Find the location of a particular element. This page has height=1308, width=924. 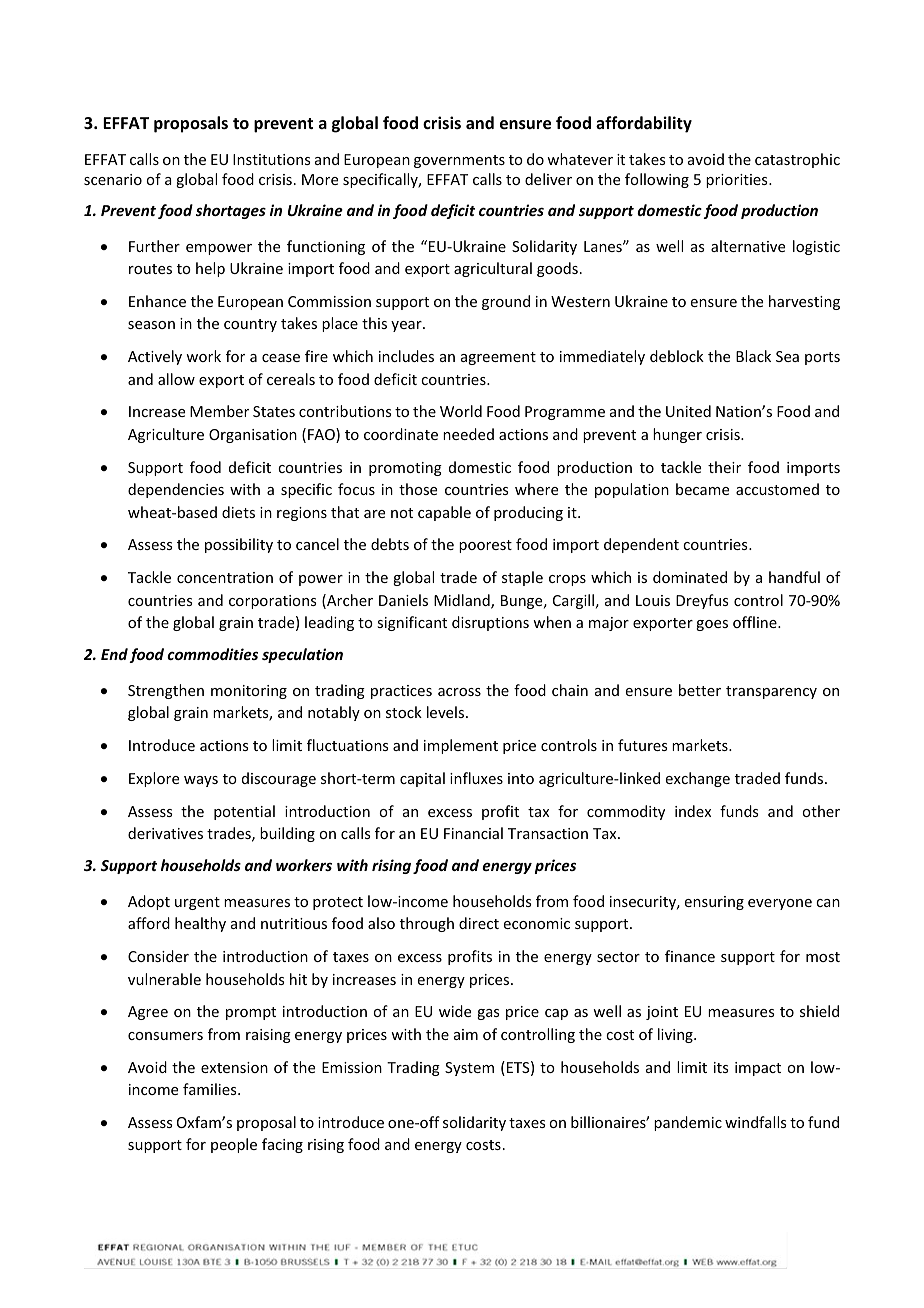

governments is located at coordinates (459, 161).
